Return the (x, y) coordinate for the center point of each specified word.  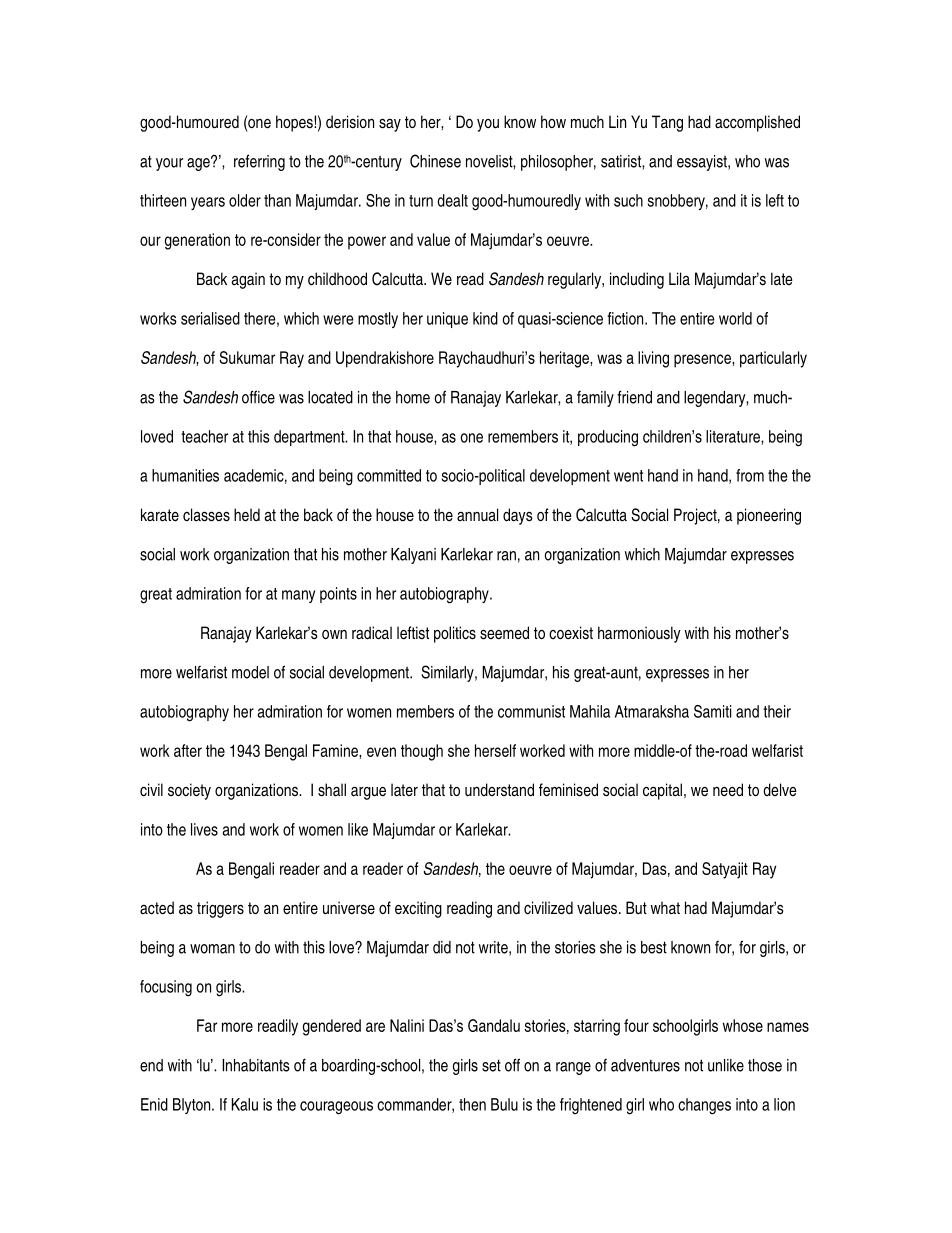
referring (259, 162)
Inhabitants (256, 1065)
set (491, 1065)
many (298, 596)
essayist (703, 163)
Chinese (435, 161)
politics (455, 634)
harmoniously (639, 634)
